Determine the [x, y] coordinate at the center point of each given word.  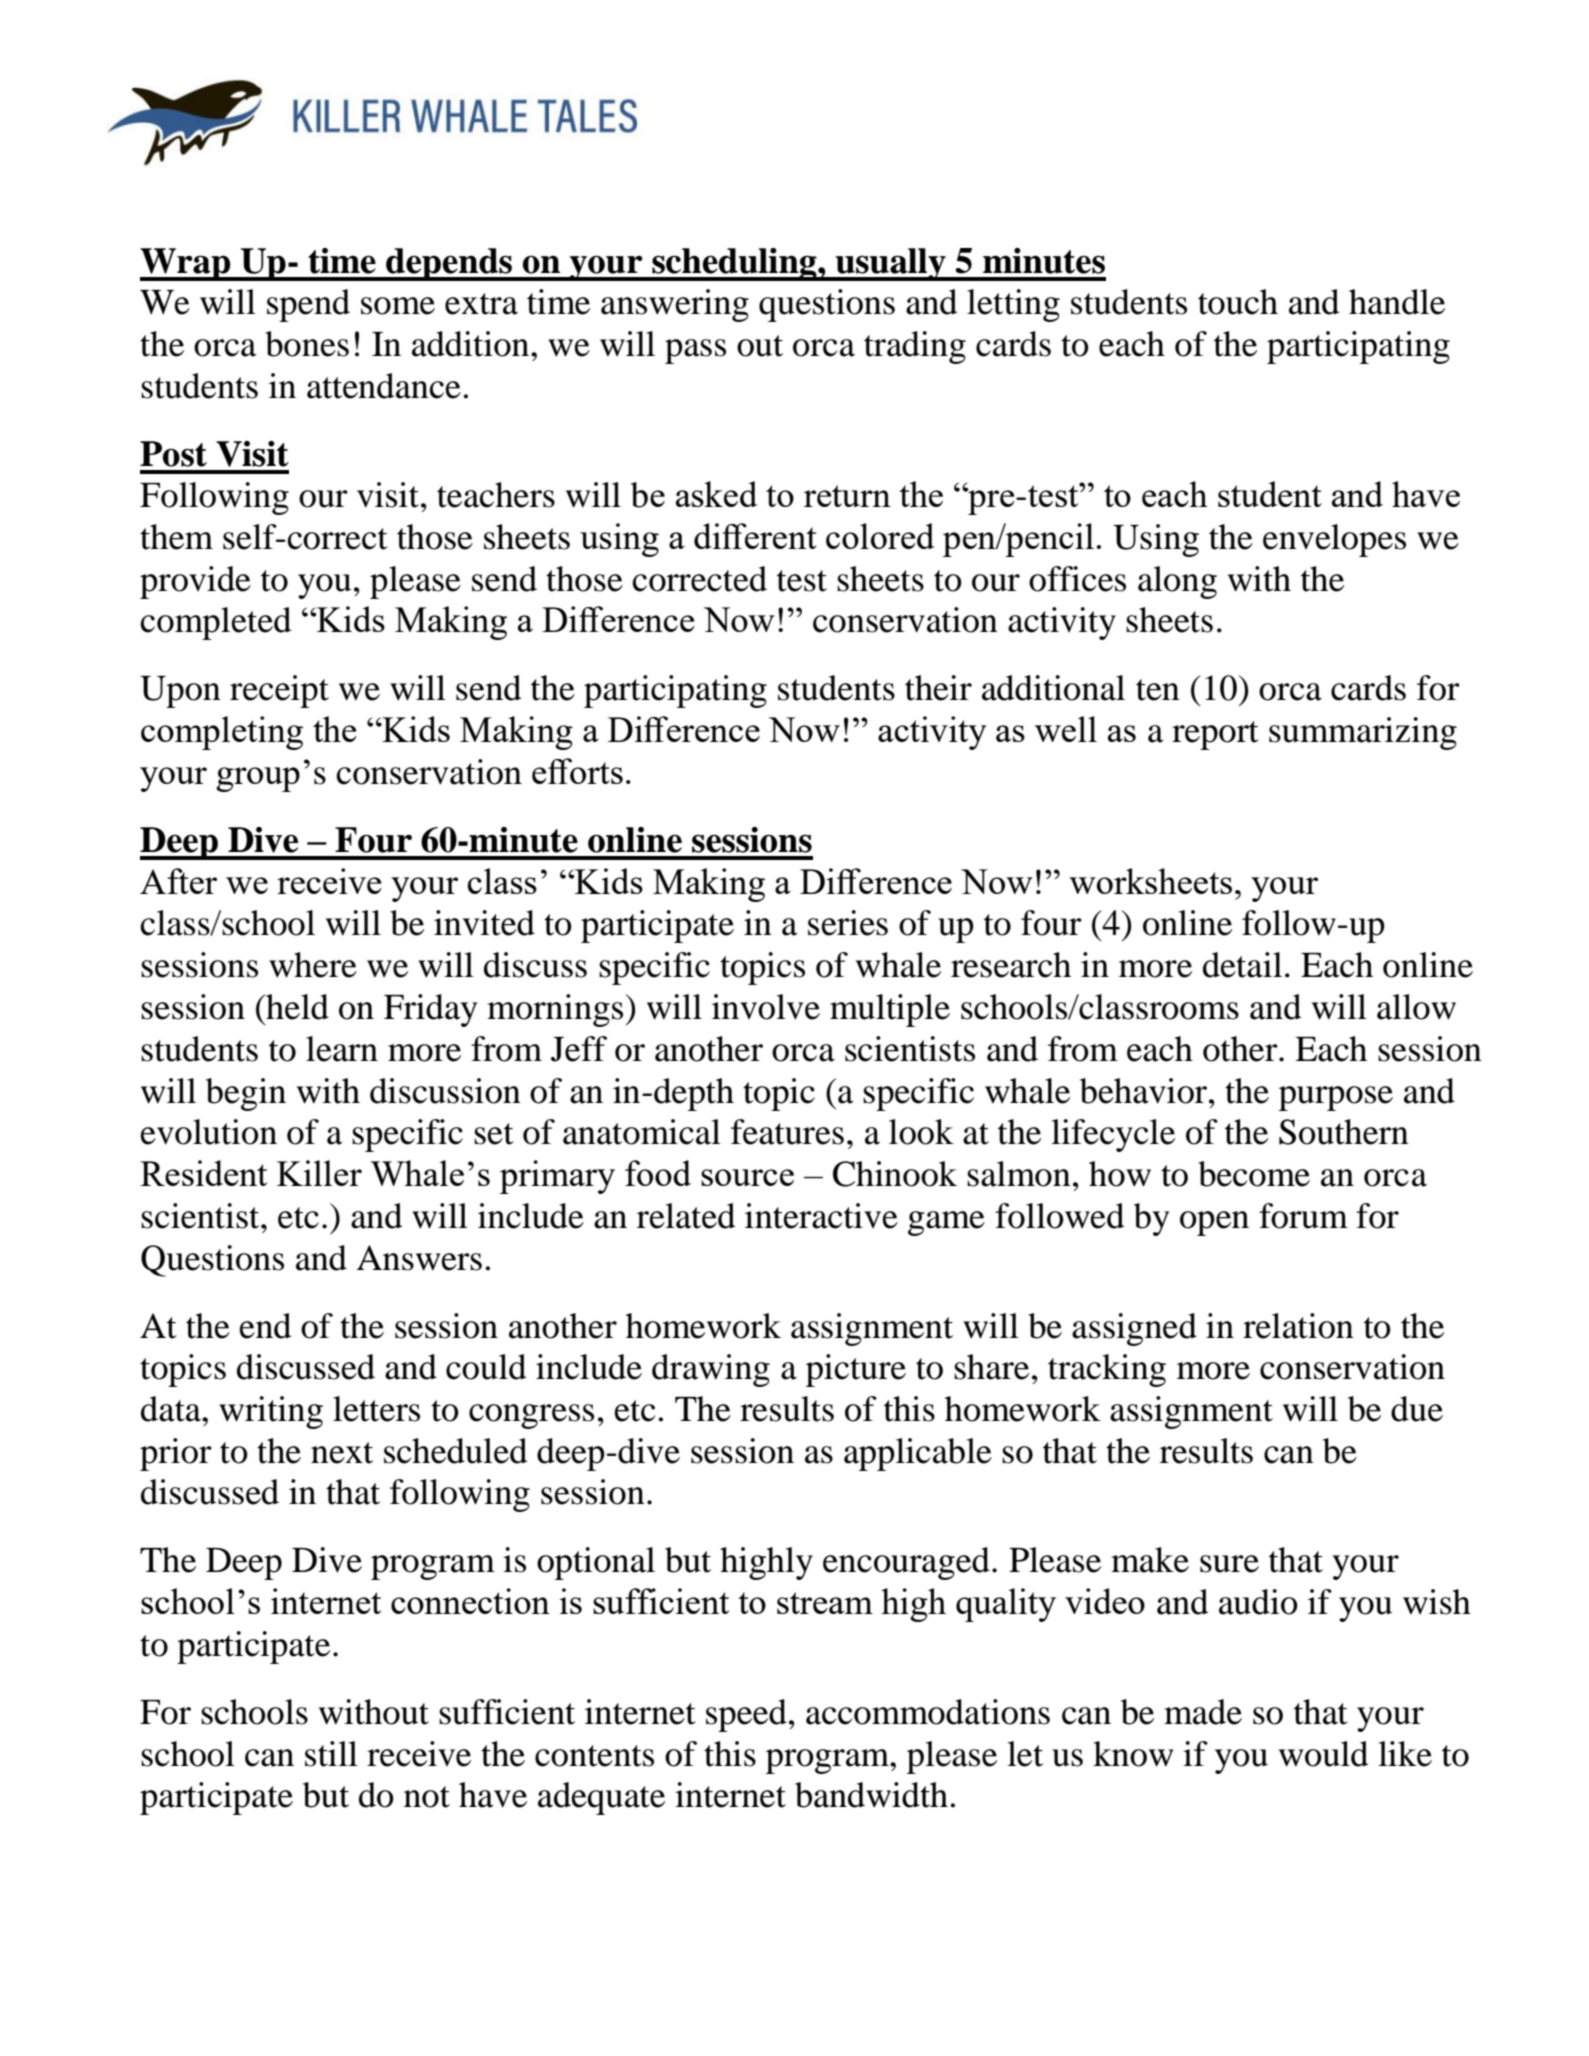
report [1215, 735]
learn [342, 1049]
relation [1298, 1326]
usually [891, 264]
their [938, 688]
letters [376, 1409]
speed [746, 1715]
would [1323, 1754]
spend [308, 305]
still [331, 1754]
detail [1242, 965]
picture [856, 1370]
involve [766, 1007]
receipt [279, 691]
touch [1238, 302]
